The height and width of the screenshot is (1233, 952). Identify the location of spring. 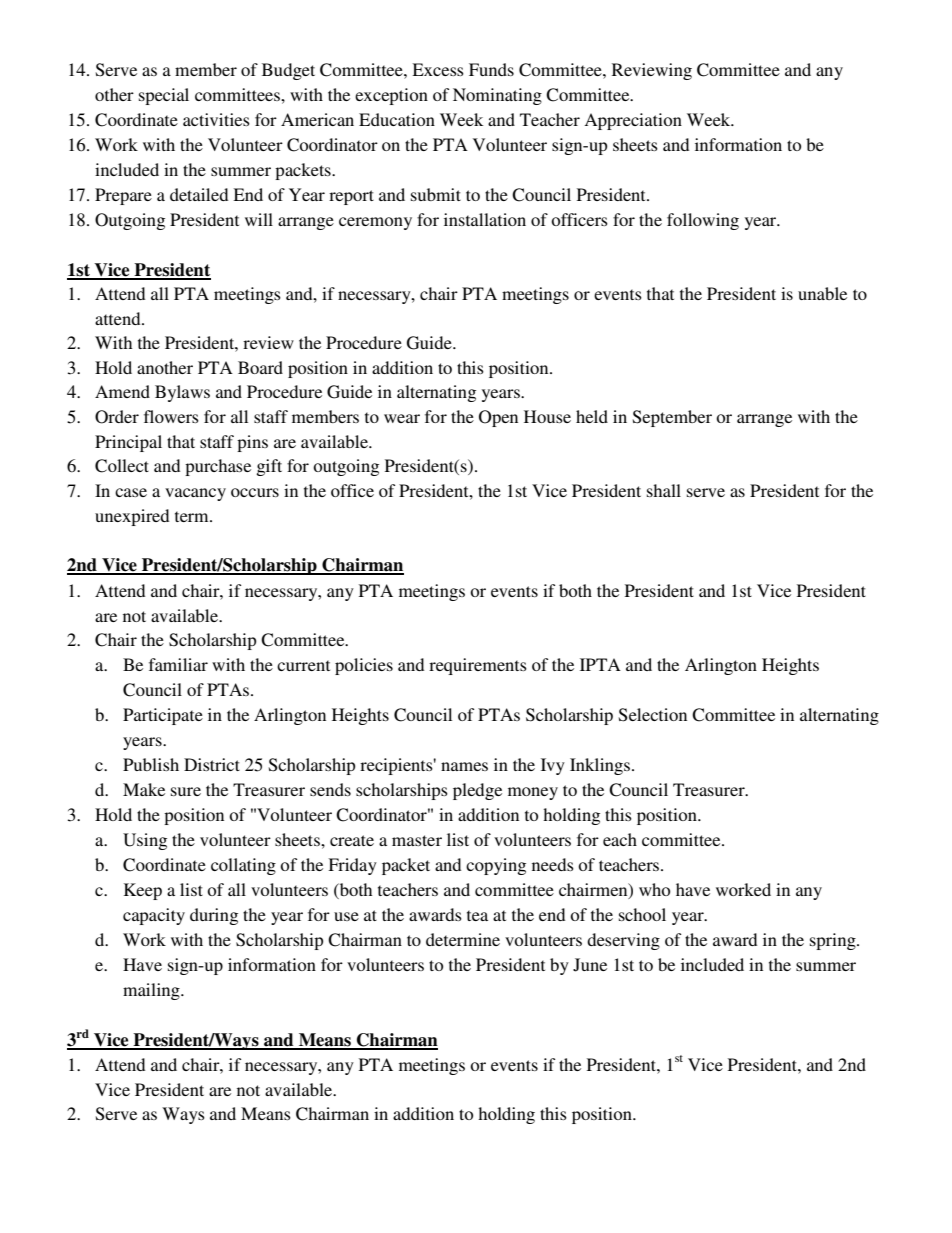
(834, 941).
